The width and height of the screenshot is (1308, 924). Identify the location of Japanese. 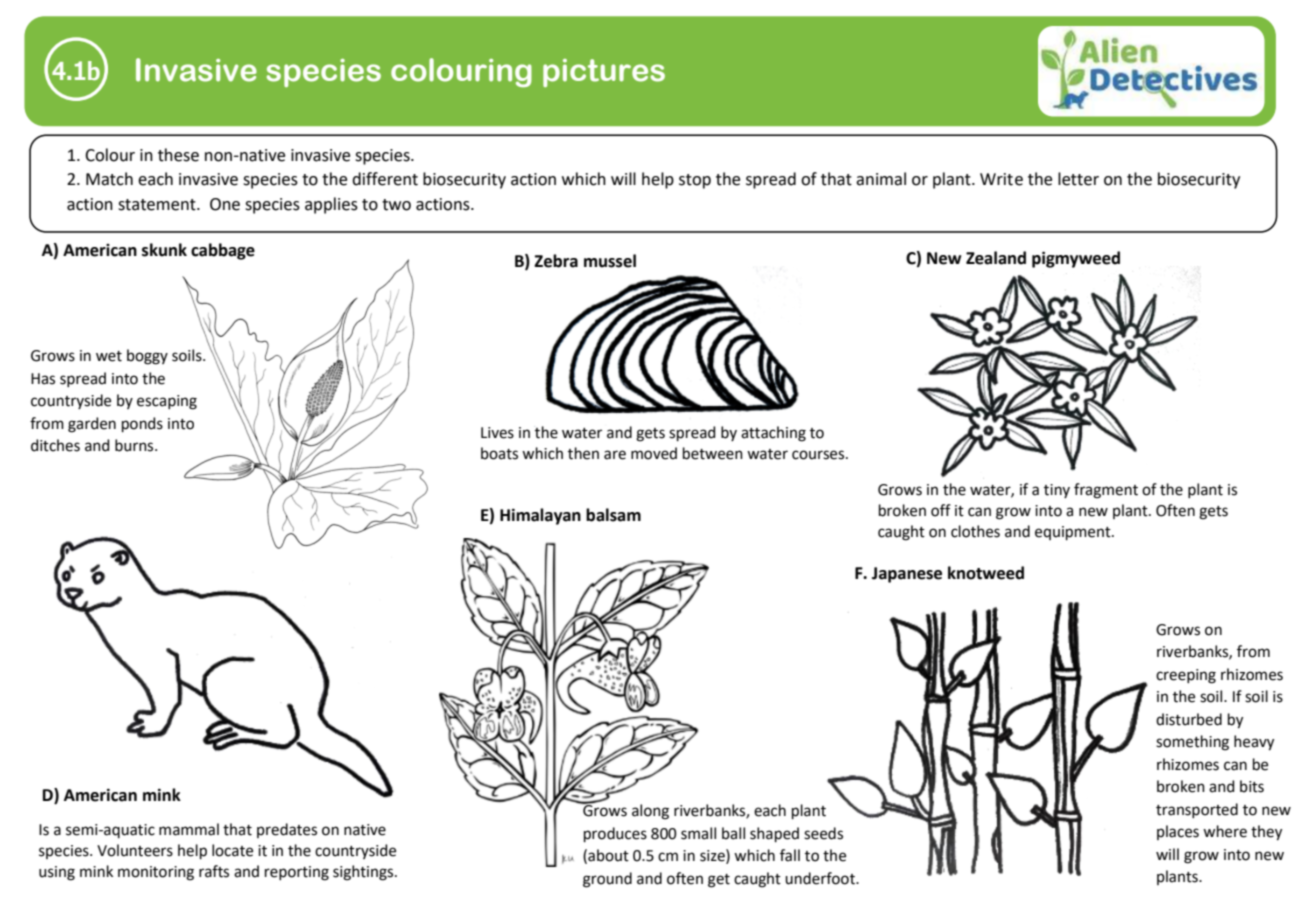
(907, 575).
